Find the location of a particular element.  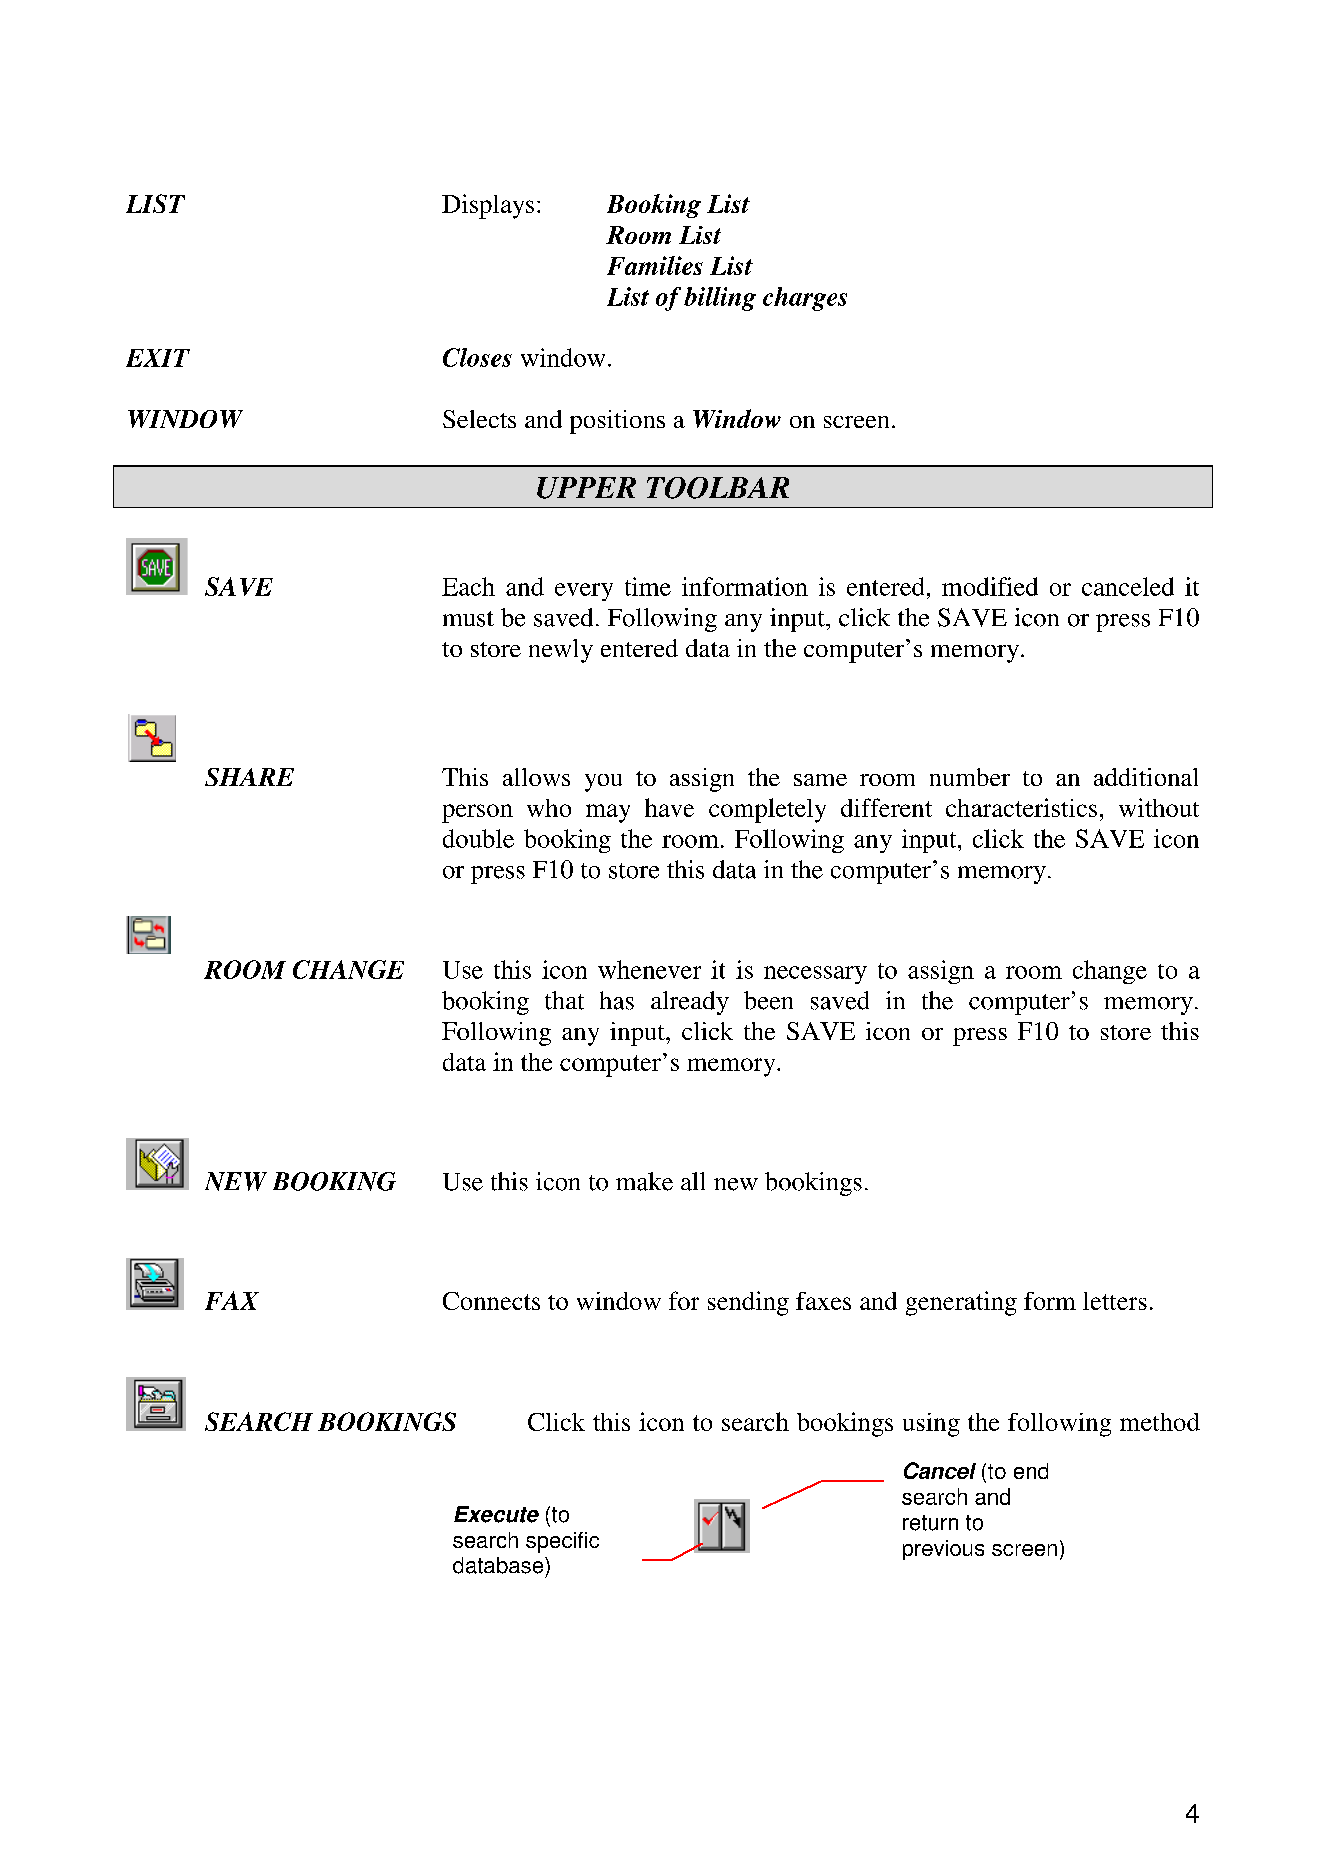

Execute is located at coordinates (496, 1514).
